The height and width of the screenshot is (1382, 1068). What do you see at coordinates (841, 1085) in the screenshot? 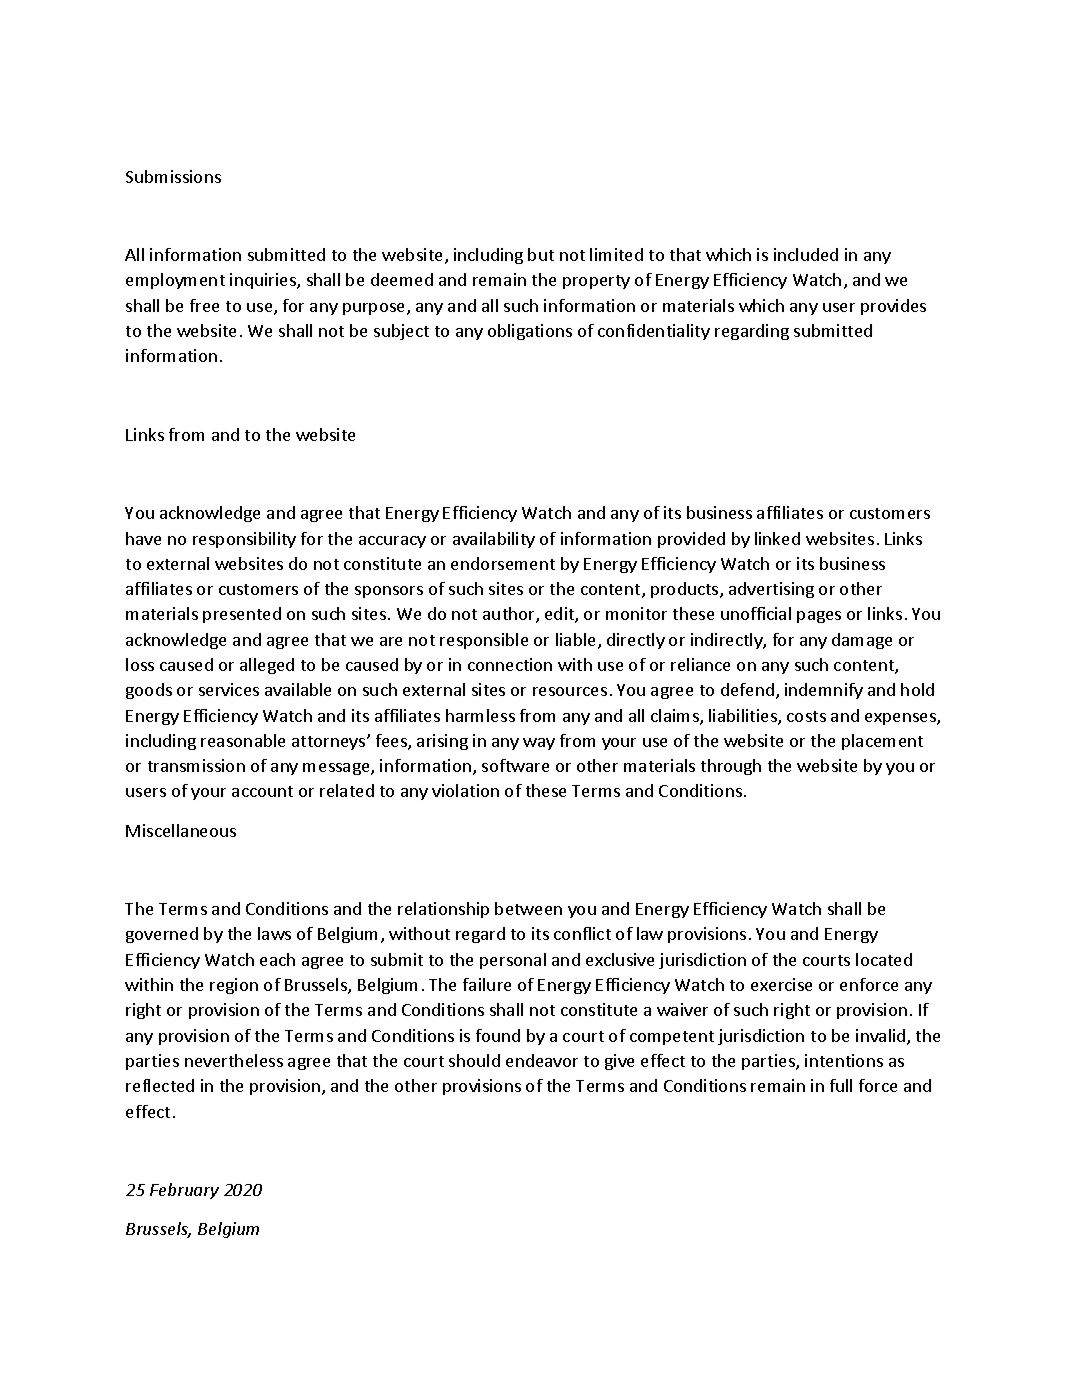
I see `full` at bounding box center [841, 1085].
